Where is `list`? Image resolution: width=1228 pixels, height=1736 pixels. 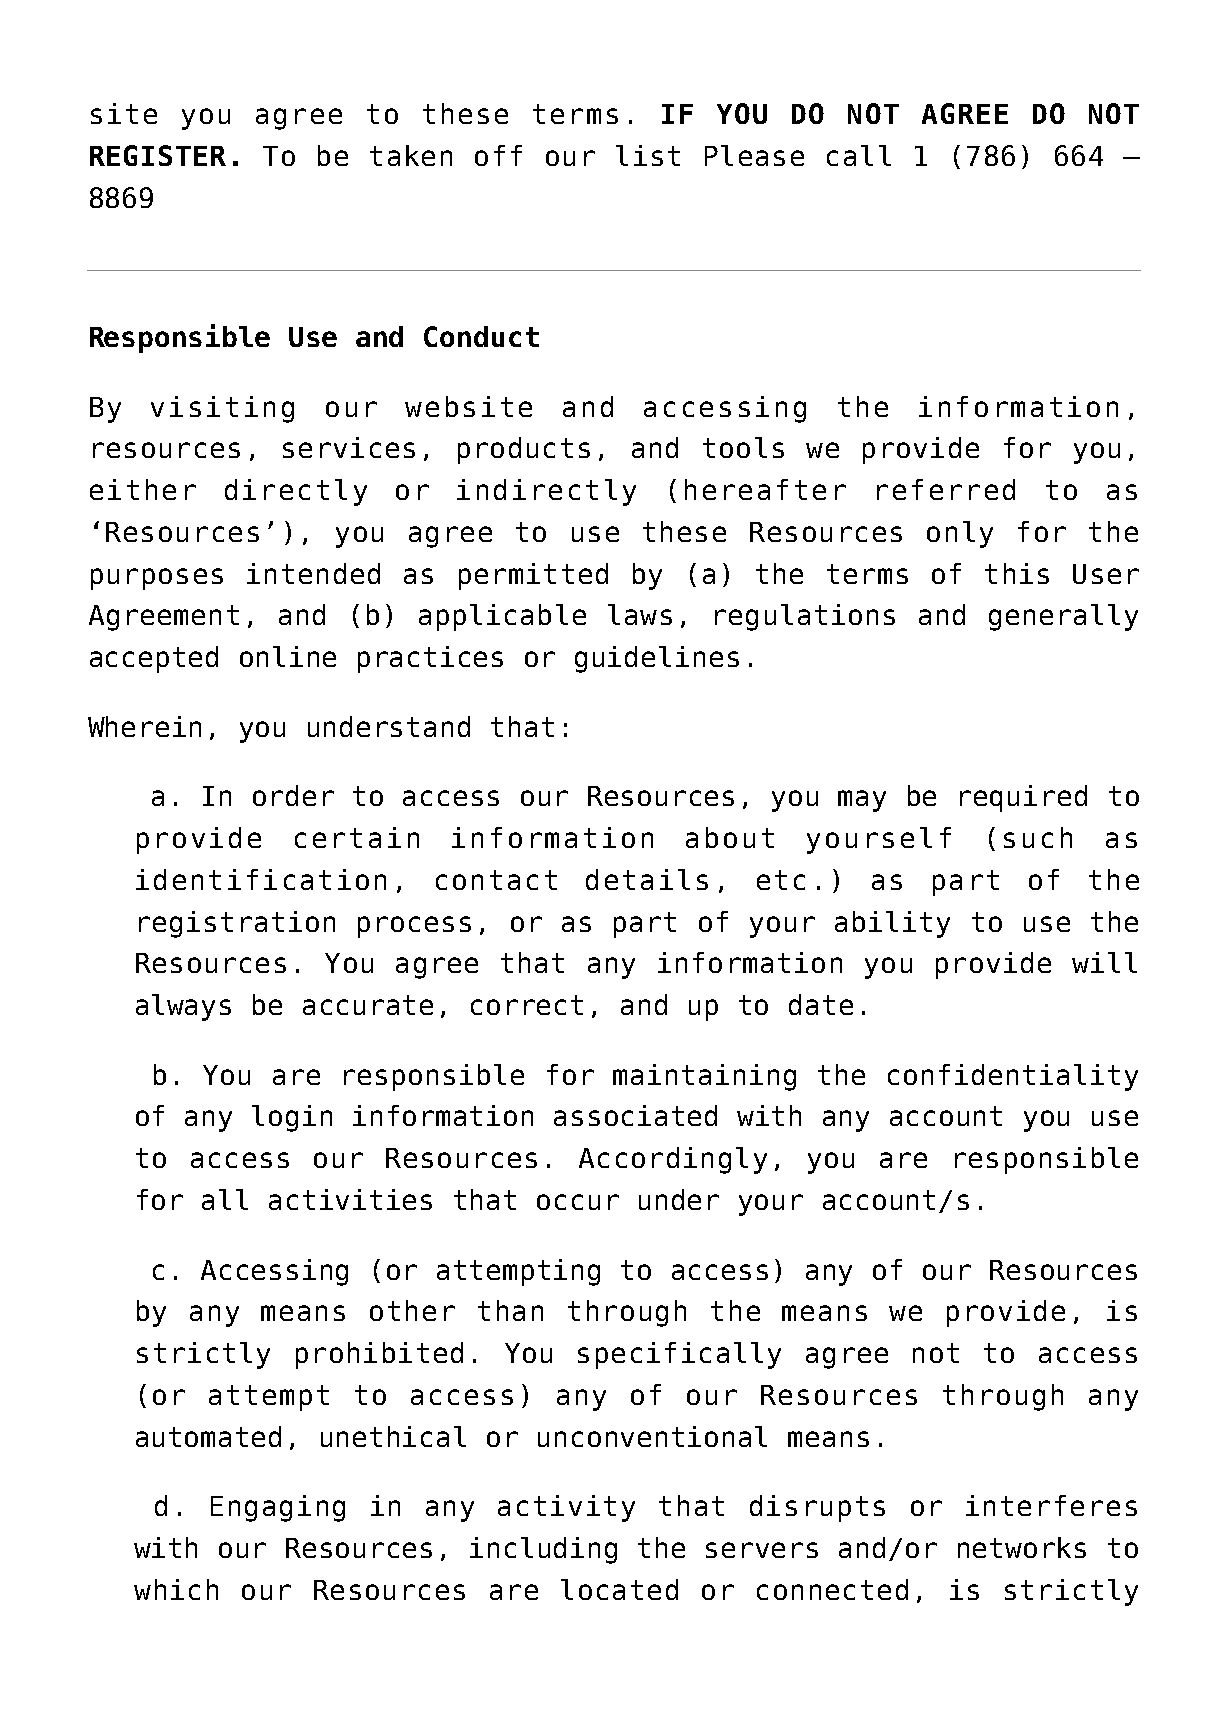 list is located at coordinates (648, 155).
